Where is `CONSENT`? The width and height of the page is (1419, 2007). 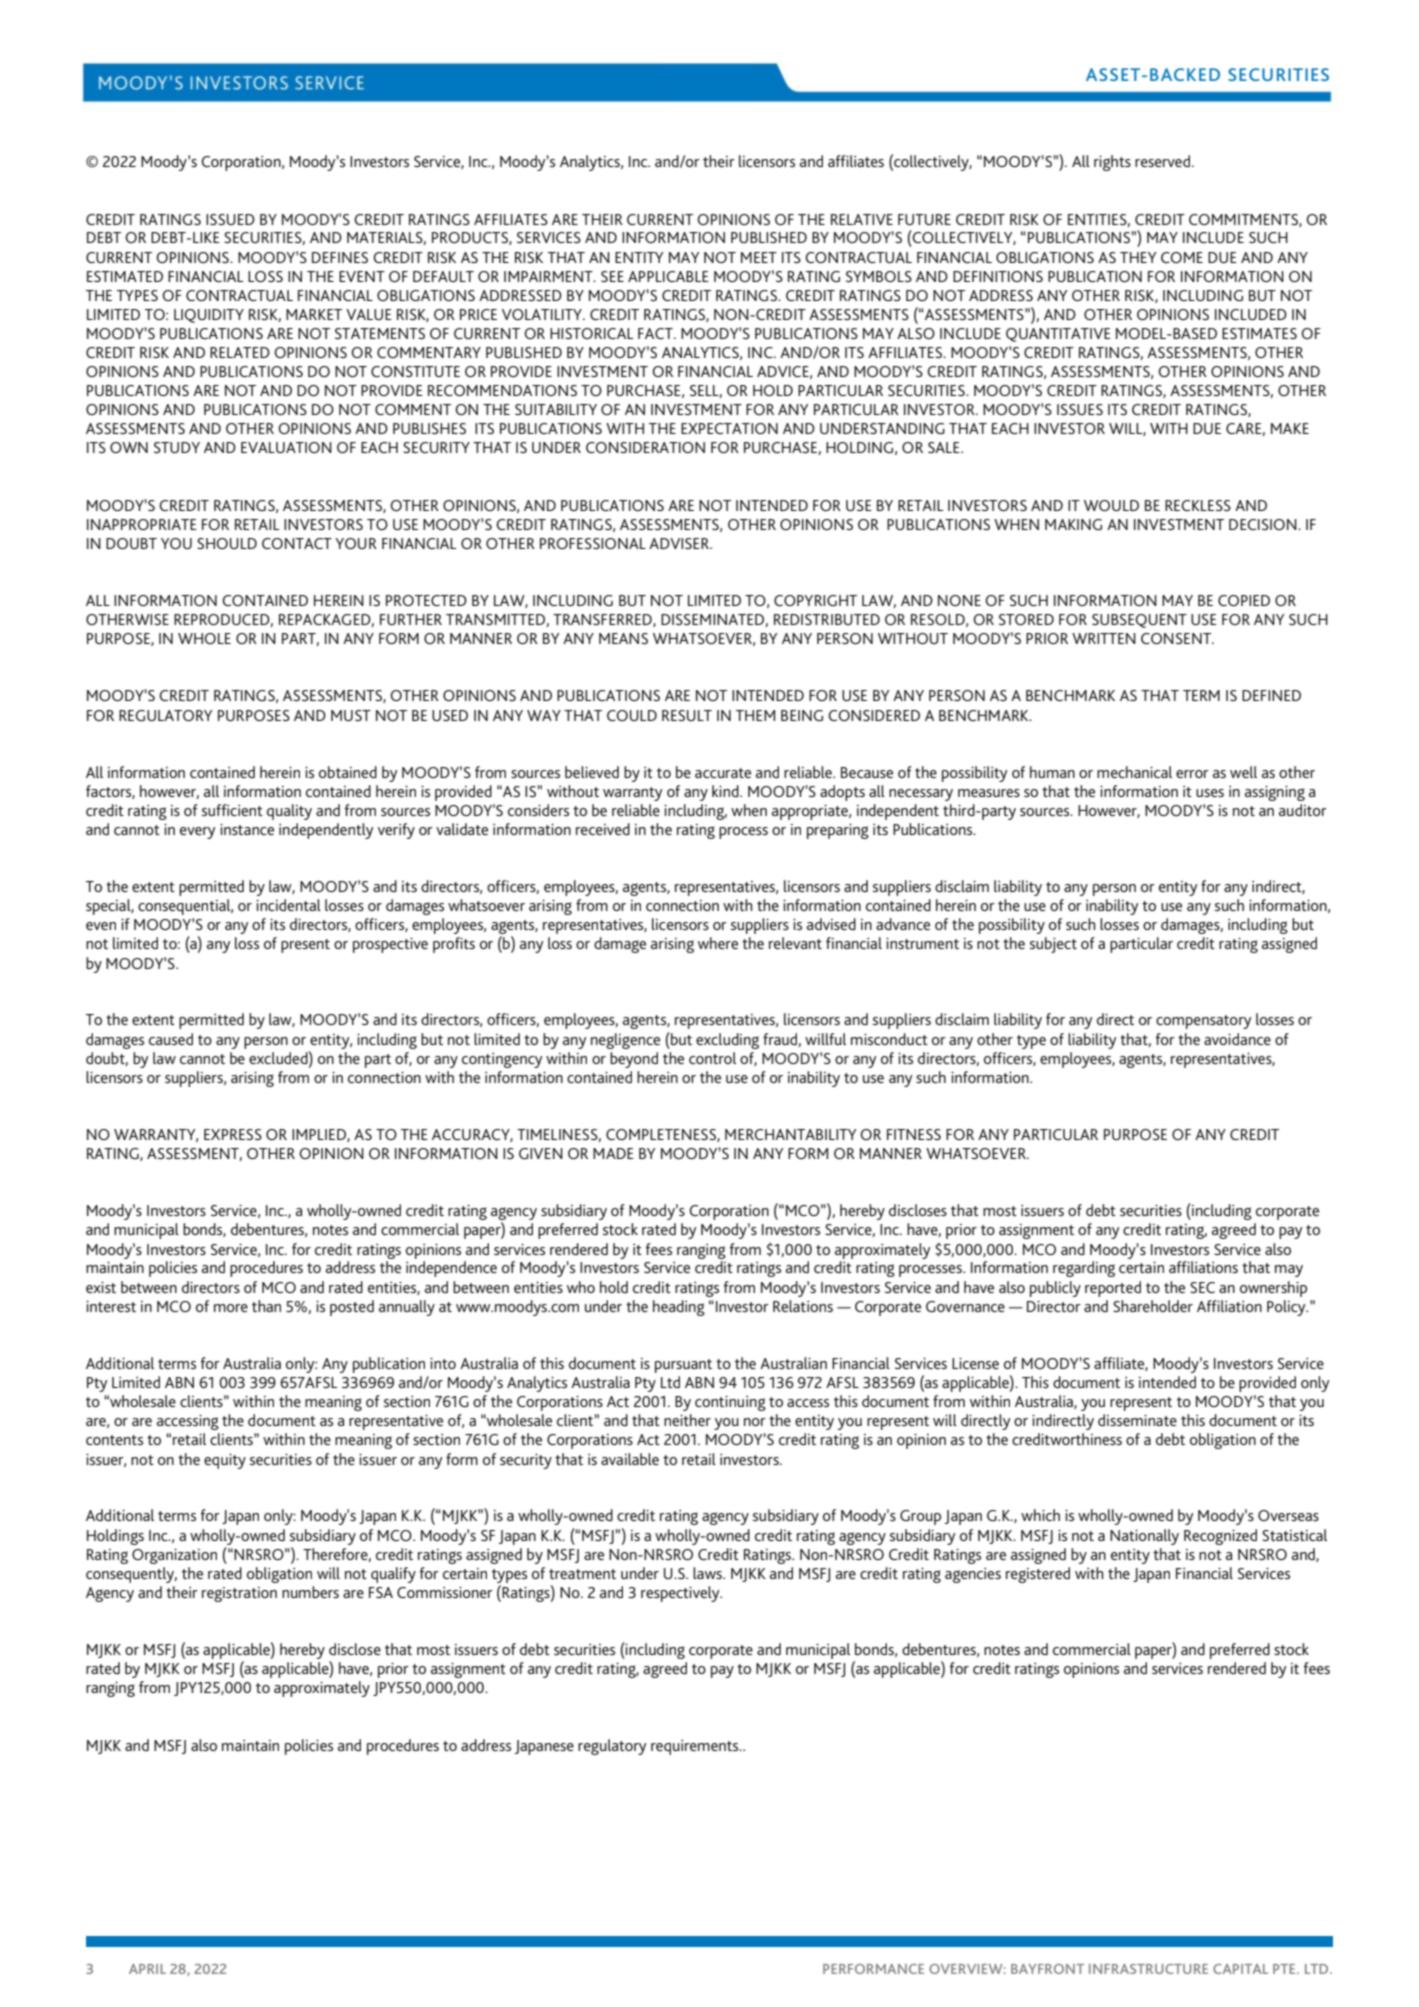
CONSENT is located at coordinates (1177, 638).
